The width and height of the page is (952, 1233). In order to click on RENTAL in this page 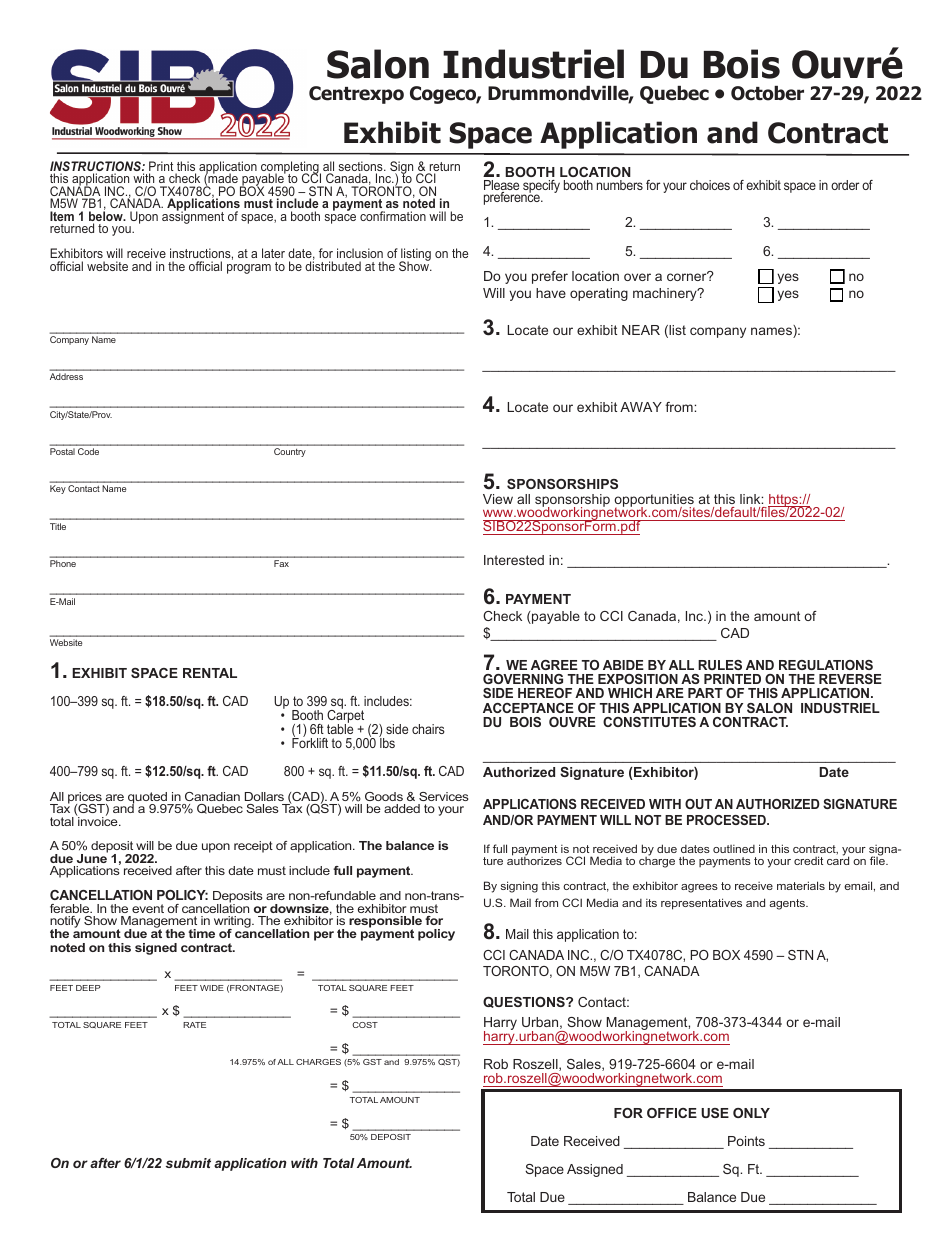, I will do `click(210, 673)`.
